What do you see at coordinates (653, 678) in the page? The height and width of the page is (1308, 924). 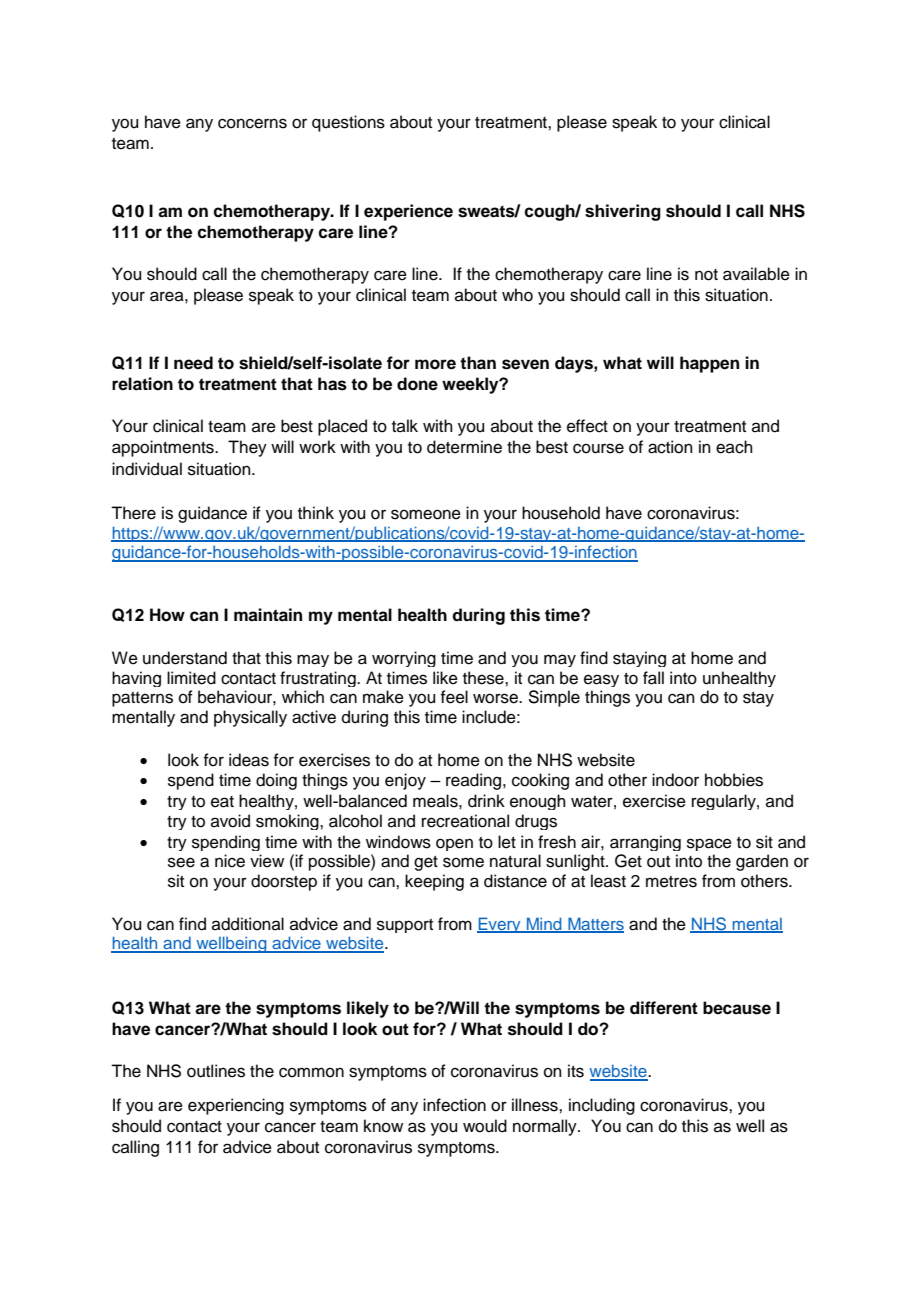 I see `fall` at bounding box center [653, 678].
